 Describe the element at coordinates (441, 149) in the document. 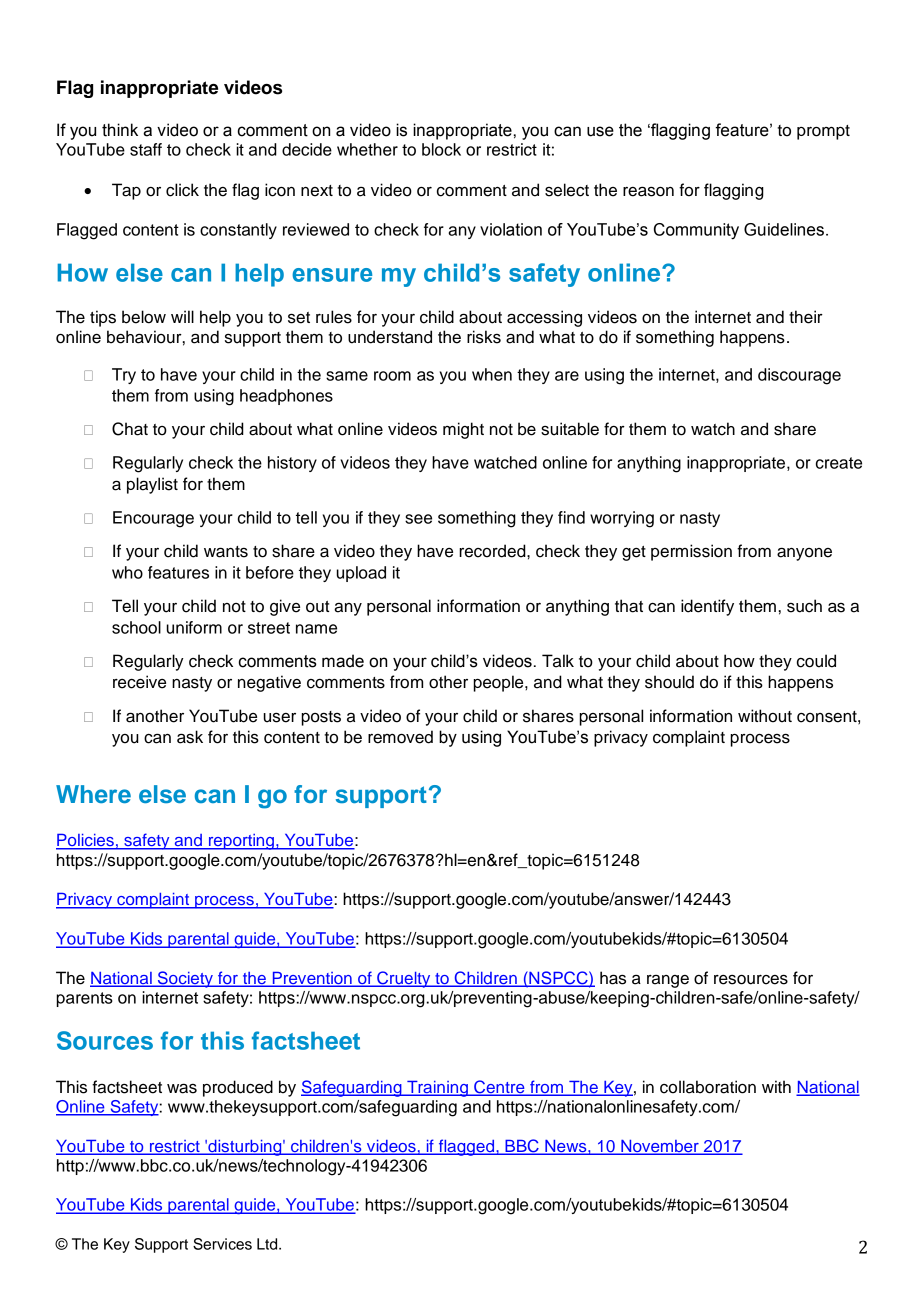

I see `block` at that location.
